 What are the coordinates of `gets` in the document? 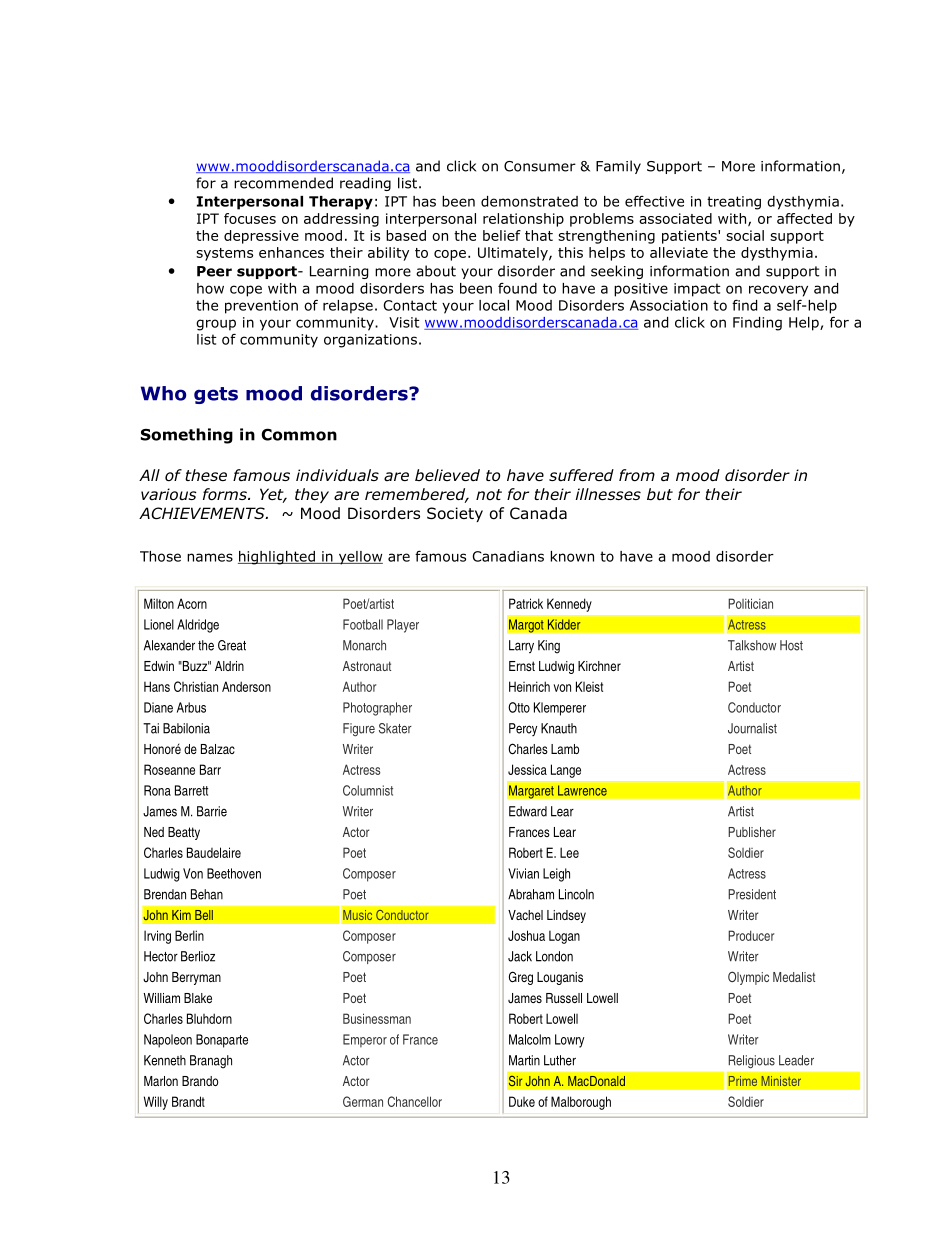 It's located at (216, 395).
